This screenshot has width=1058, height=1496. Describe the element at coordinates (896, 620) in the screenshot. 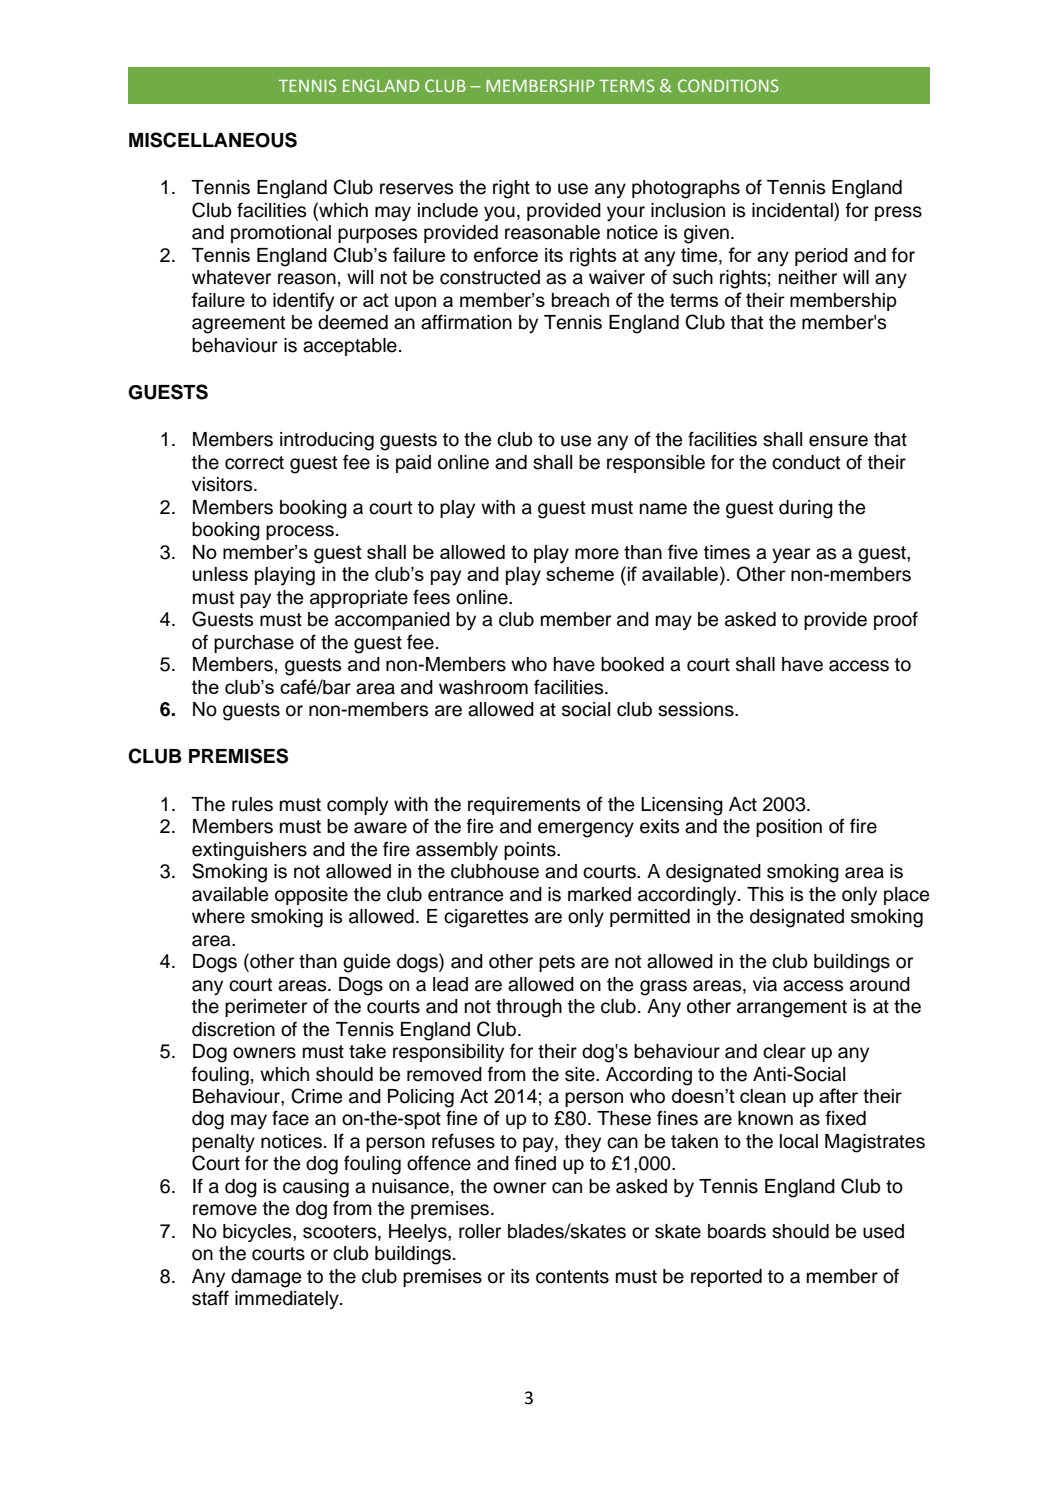

I see `proof` at that location.
